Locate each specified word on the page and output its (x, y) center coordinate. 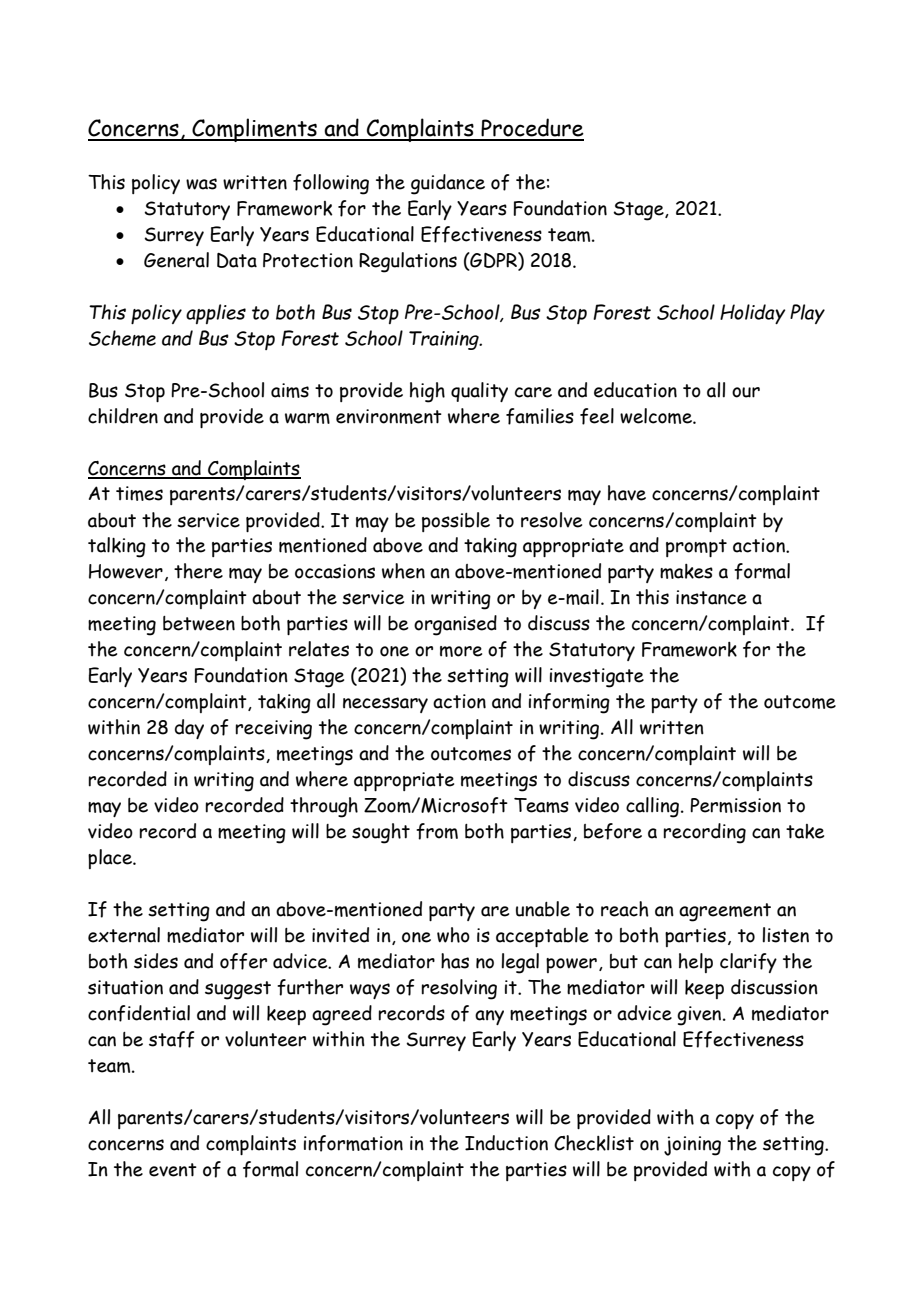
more (461, 651)
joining (692, 1146)
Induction (506, 1143)
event (173, 1170)
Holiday (752, 314)
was (201, 184)
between (199, 623)
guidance (448, 184)
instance (711, 597)
